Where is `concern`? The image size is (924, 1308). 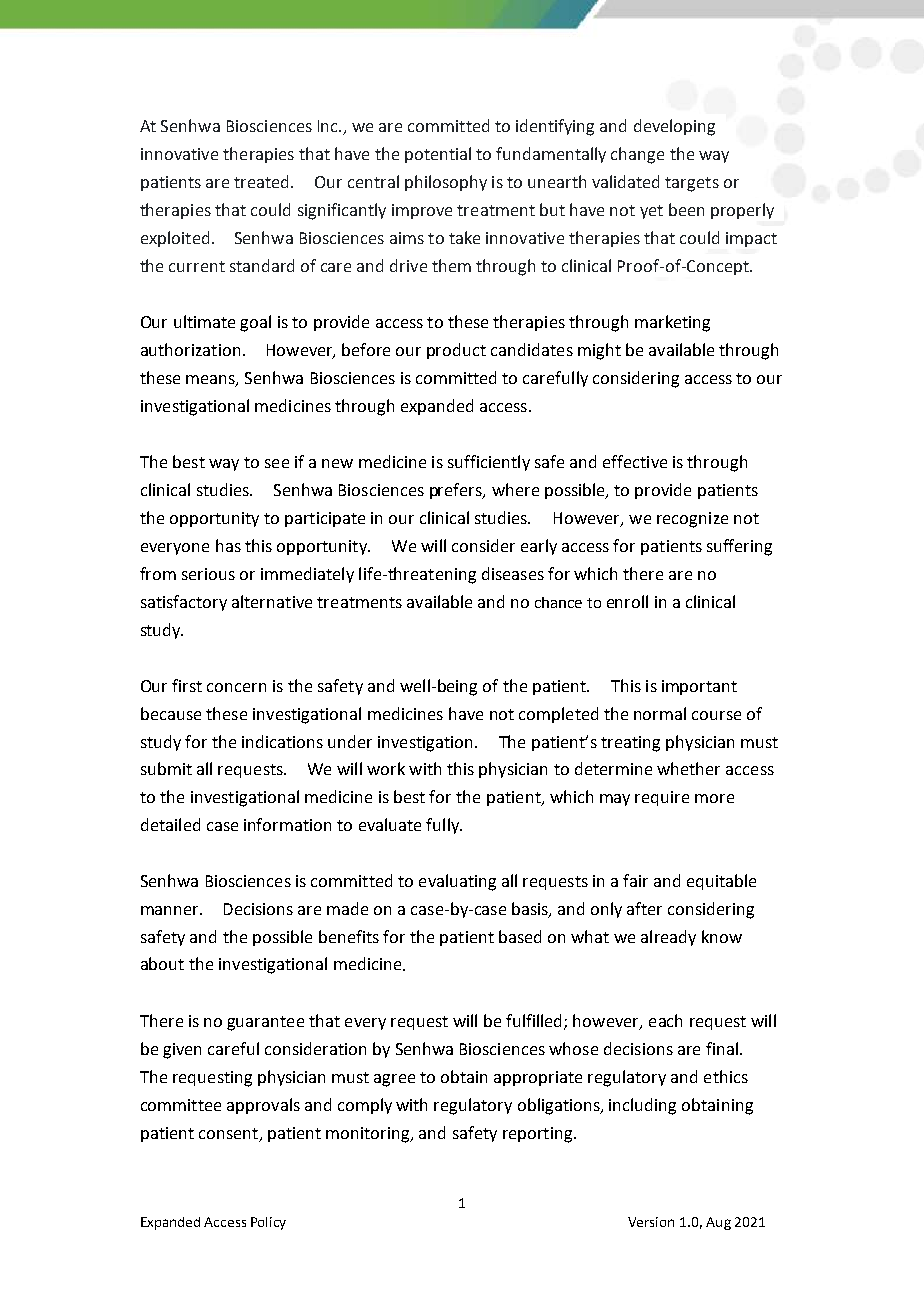
concern is located at coordinates (236, 687).
